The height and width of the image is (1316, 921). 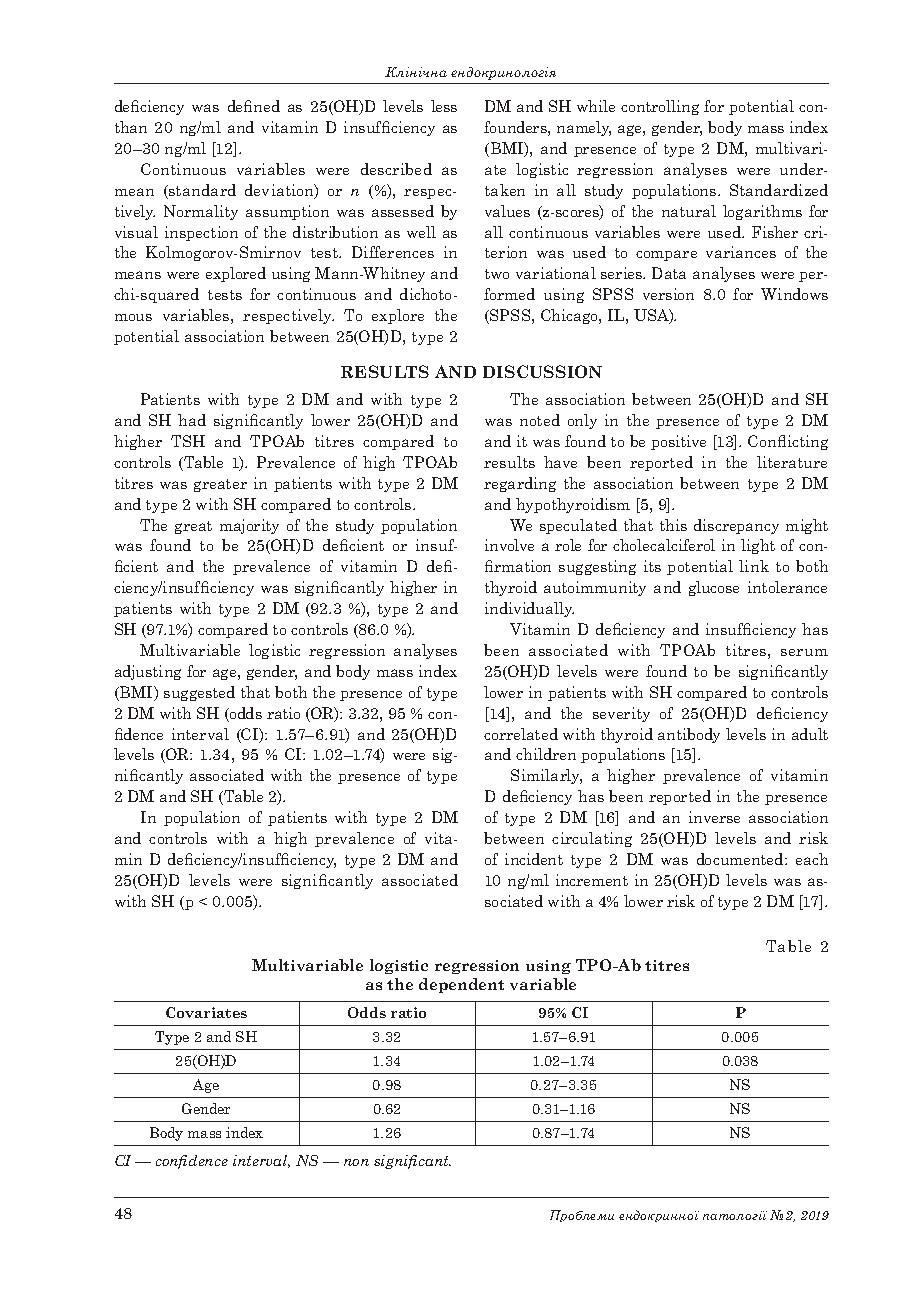 I want to click on DISCUSSION, so click(x=542, y=371).
